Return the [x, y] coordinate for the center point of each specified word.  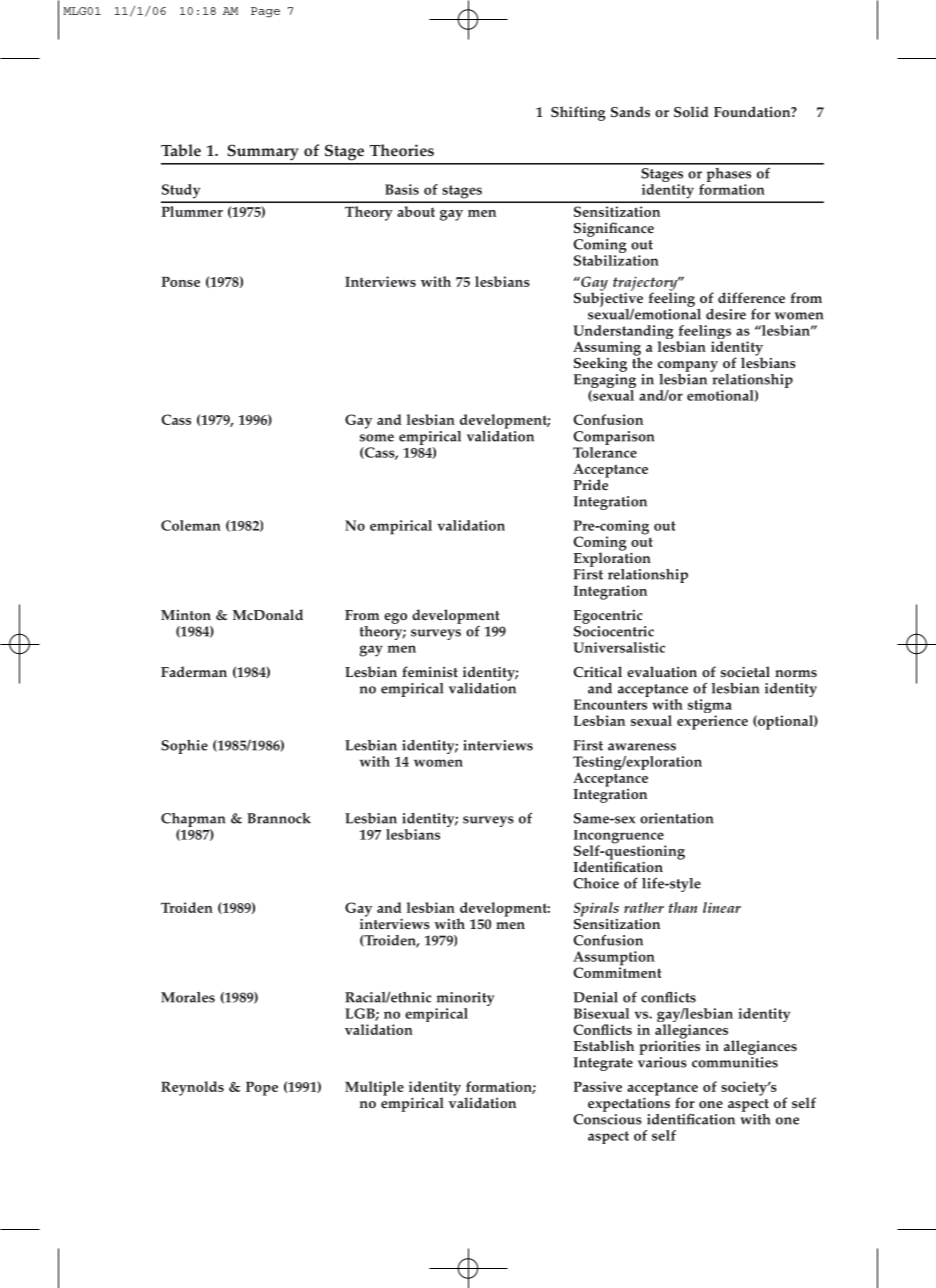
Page [265, 12]
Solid [691, 111]
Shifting [578, 113]
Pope [262, 1089]
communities [735, 1061]
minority [465, 1000]
